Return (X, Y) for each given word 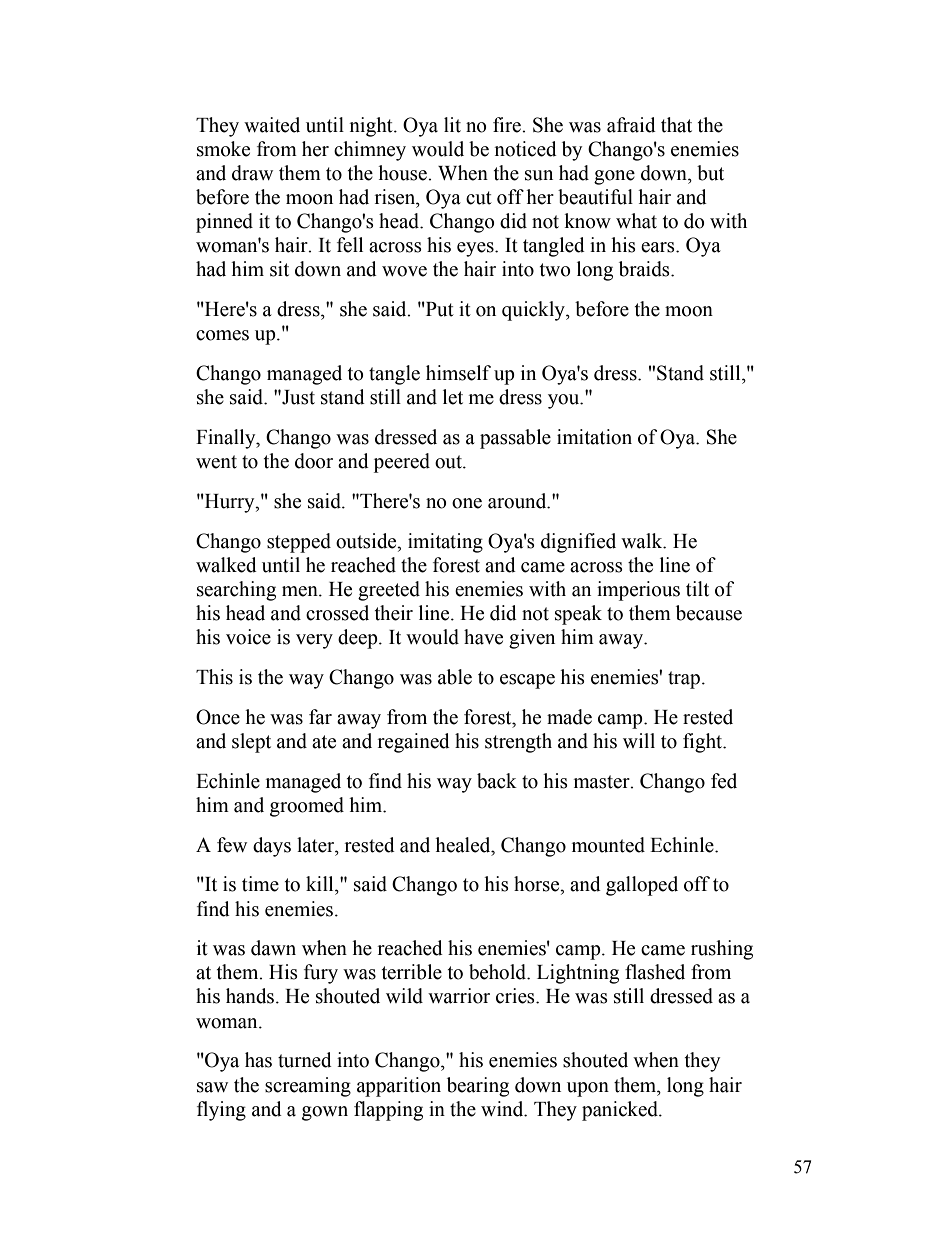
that (676, 125)
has (258, 1060)
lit (452, 125)
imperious (638, 591)
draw (252, 173)
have (483, 637)
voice (248, 637)
